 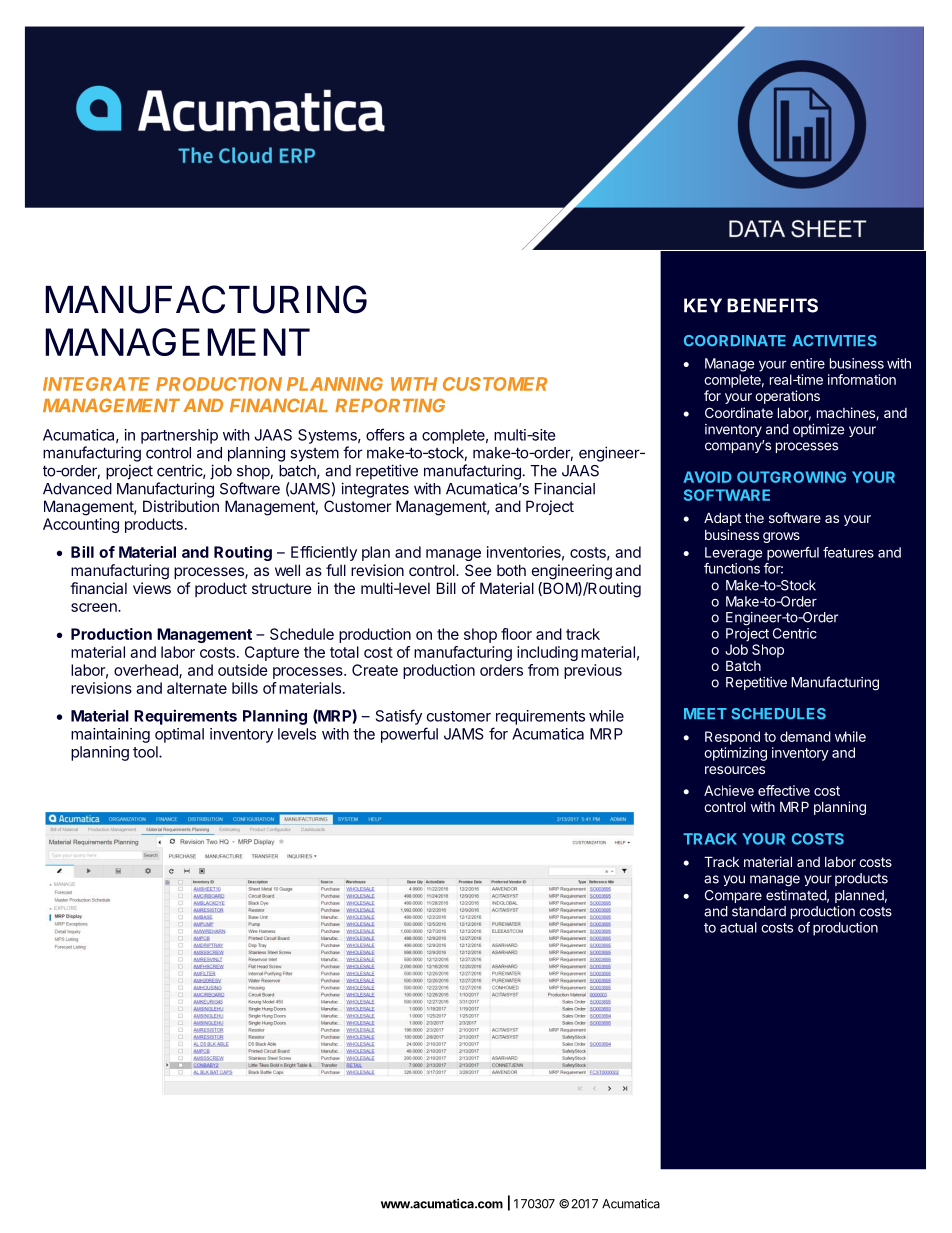 What do you see at coordinates (791, 477) in the document?
I see `OUTGROWING` at bounding box center [791, 477].
